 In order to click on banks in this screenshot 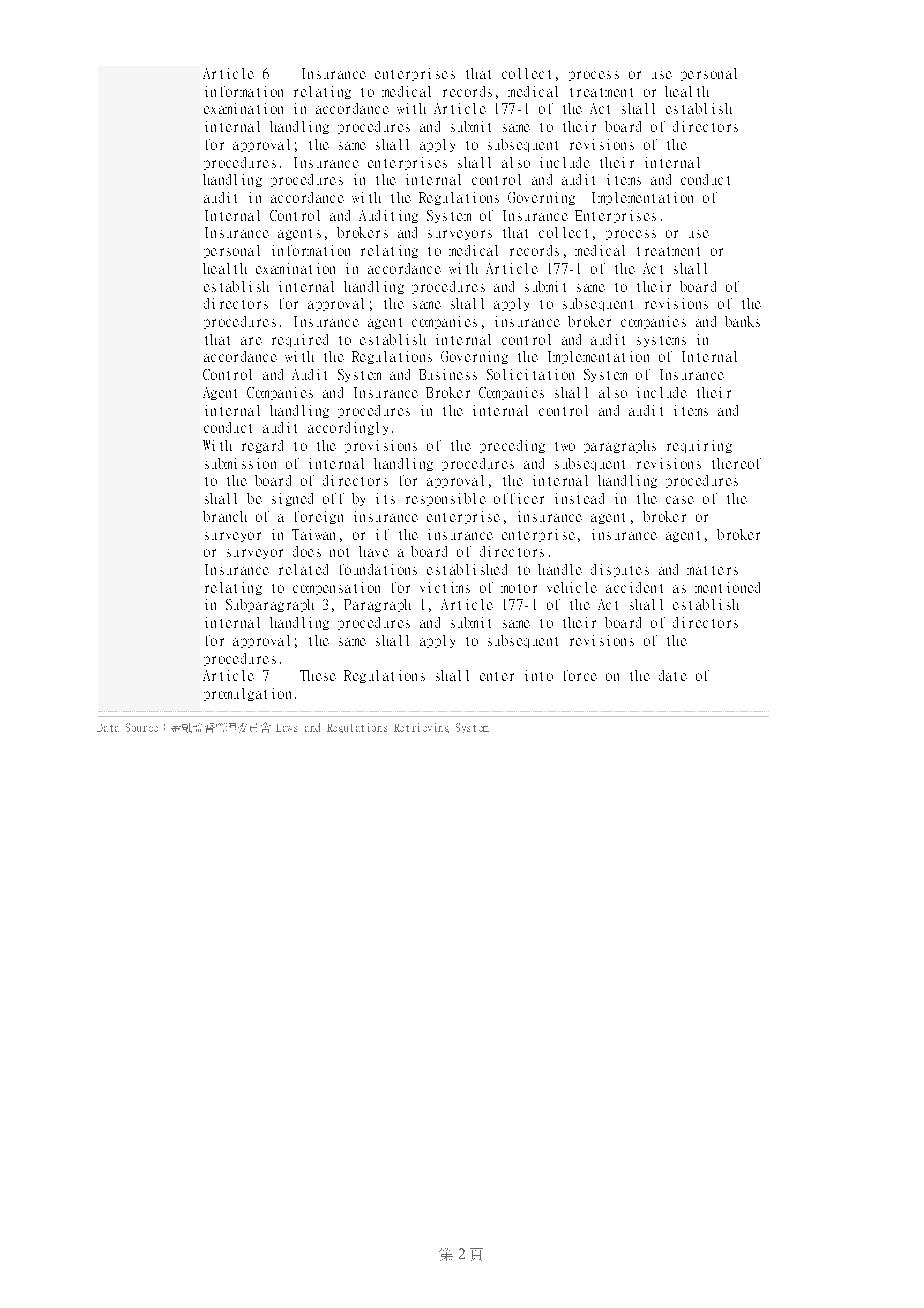, I will do `click(742, 321)`.
